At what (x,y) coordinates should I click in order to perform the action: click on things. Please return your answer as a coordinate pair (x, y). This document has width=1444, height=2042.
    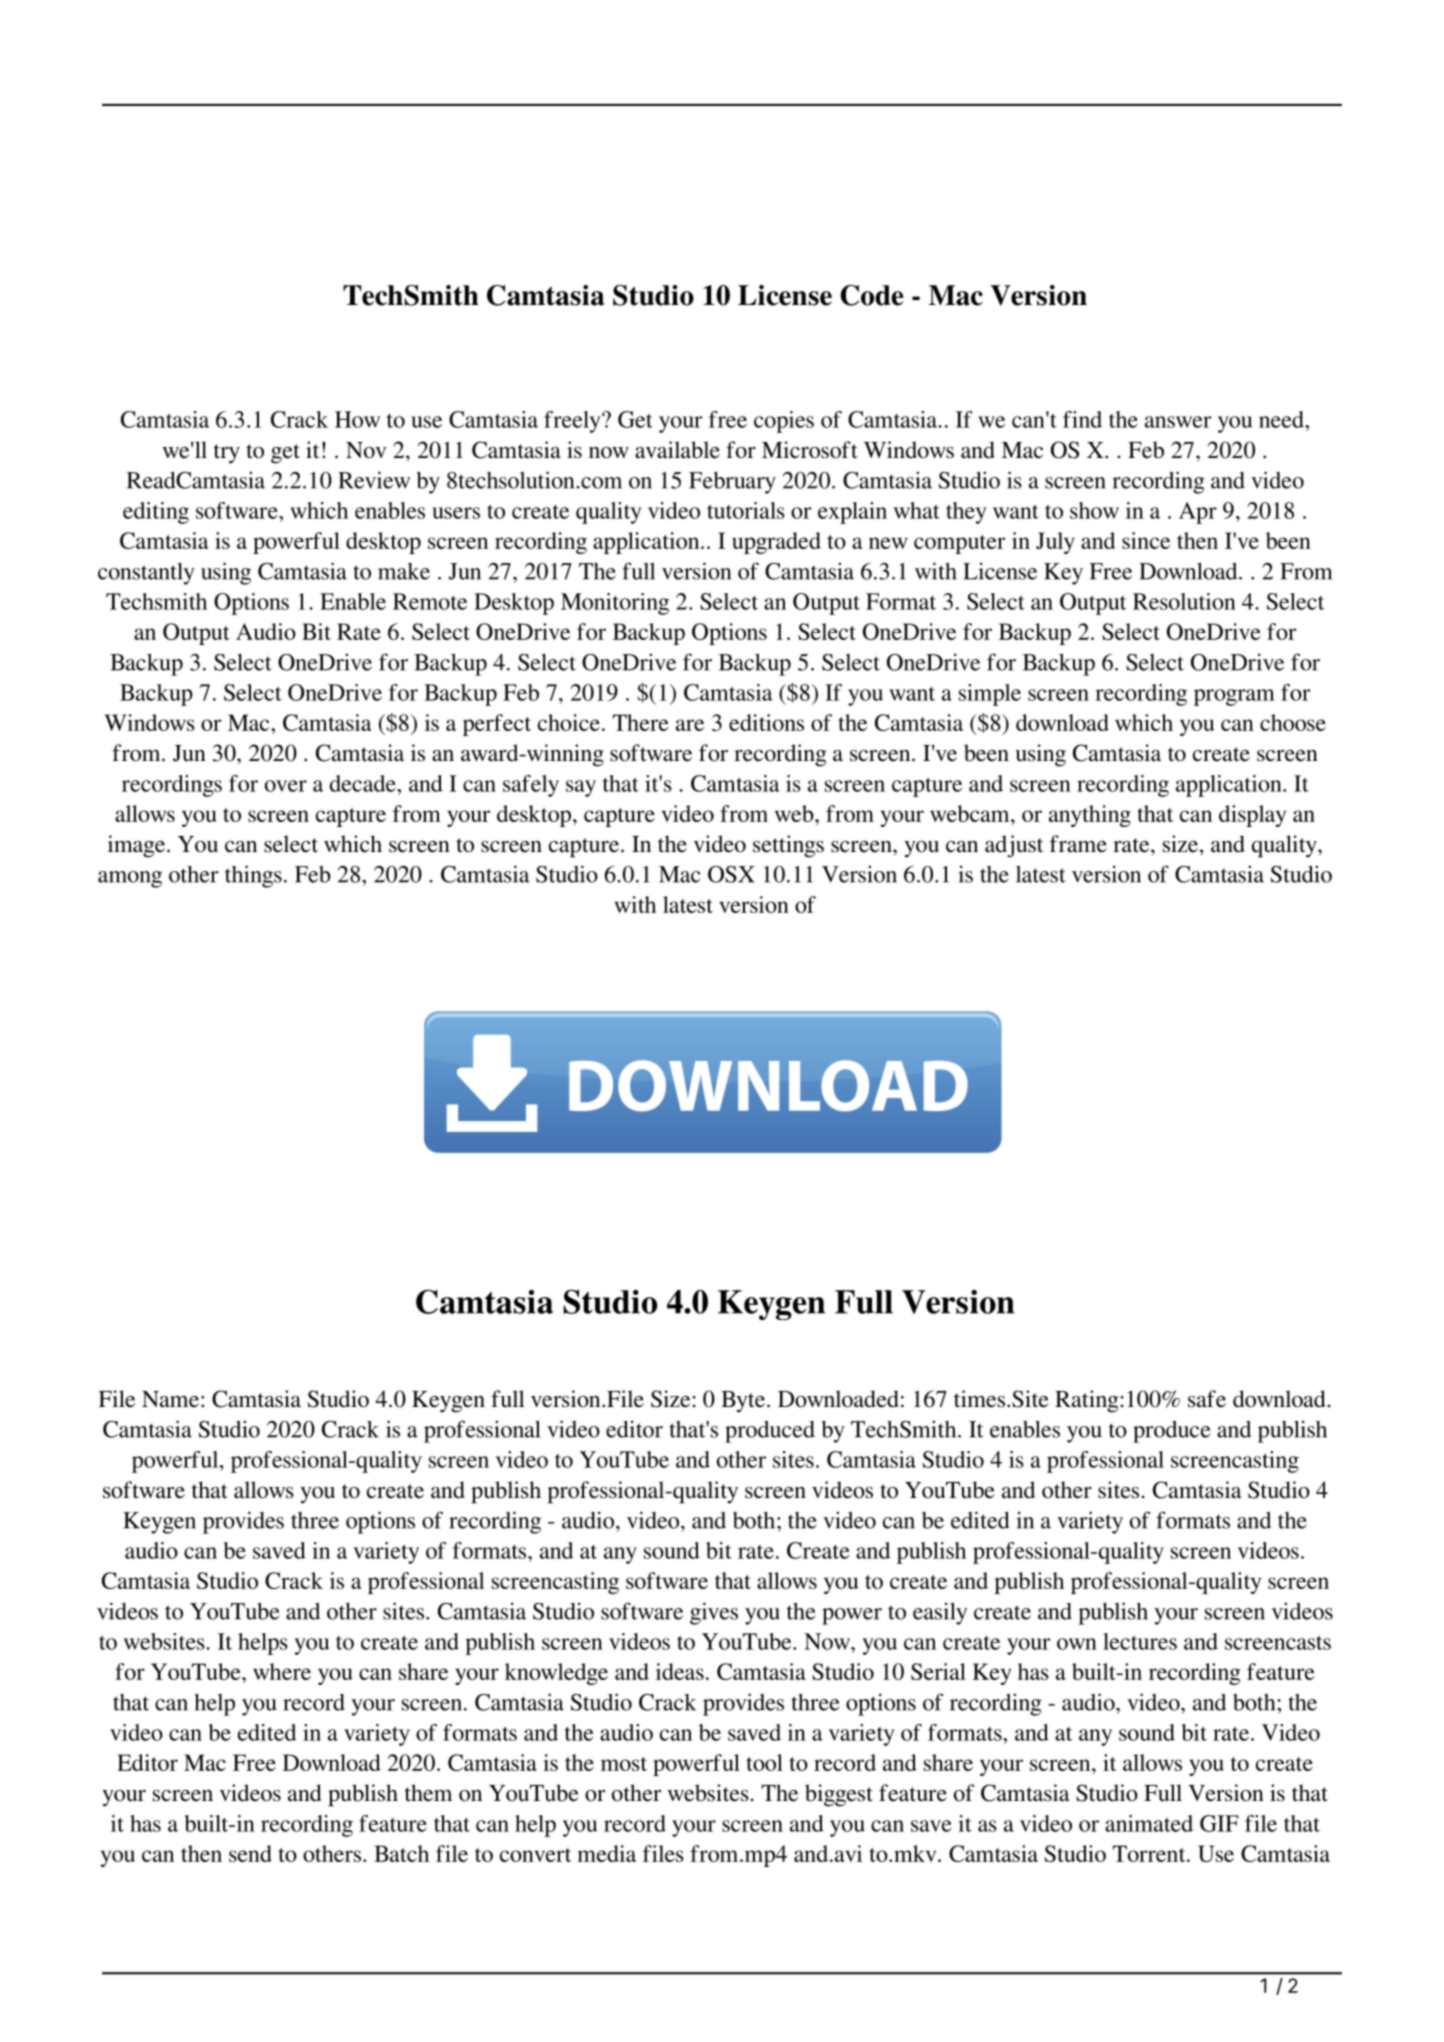
    Looking at the image, I should click on (253, 876).
